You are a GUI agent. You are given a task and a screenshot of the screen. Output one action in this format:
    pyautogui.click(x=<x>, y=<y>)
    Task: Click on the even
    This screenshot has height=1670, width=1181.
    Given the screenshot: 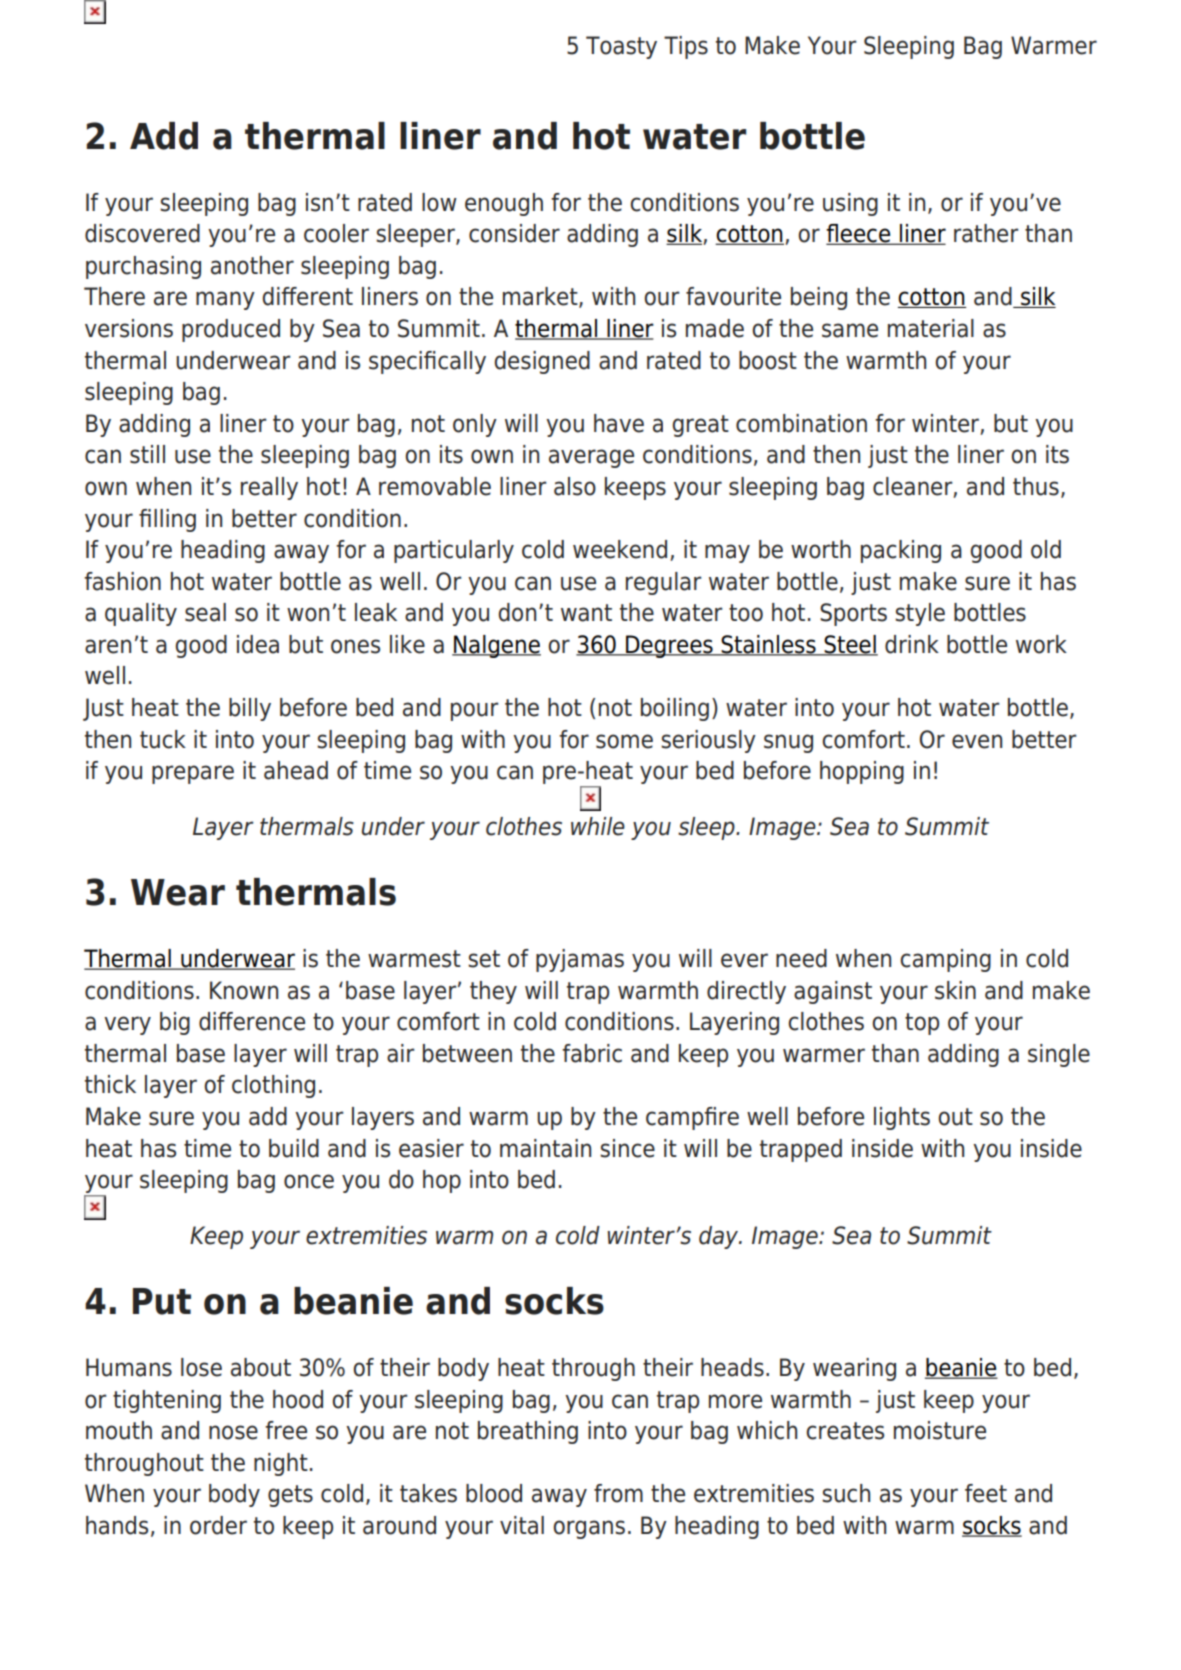 What is the action you would take?
    pyautogui.click(x=977, y=741)
